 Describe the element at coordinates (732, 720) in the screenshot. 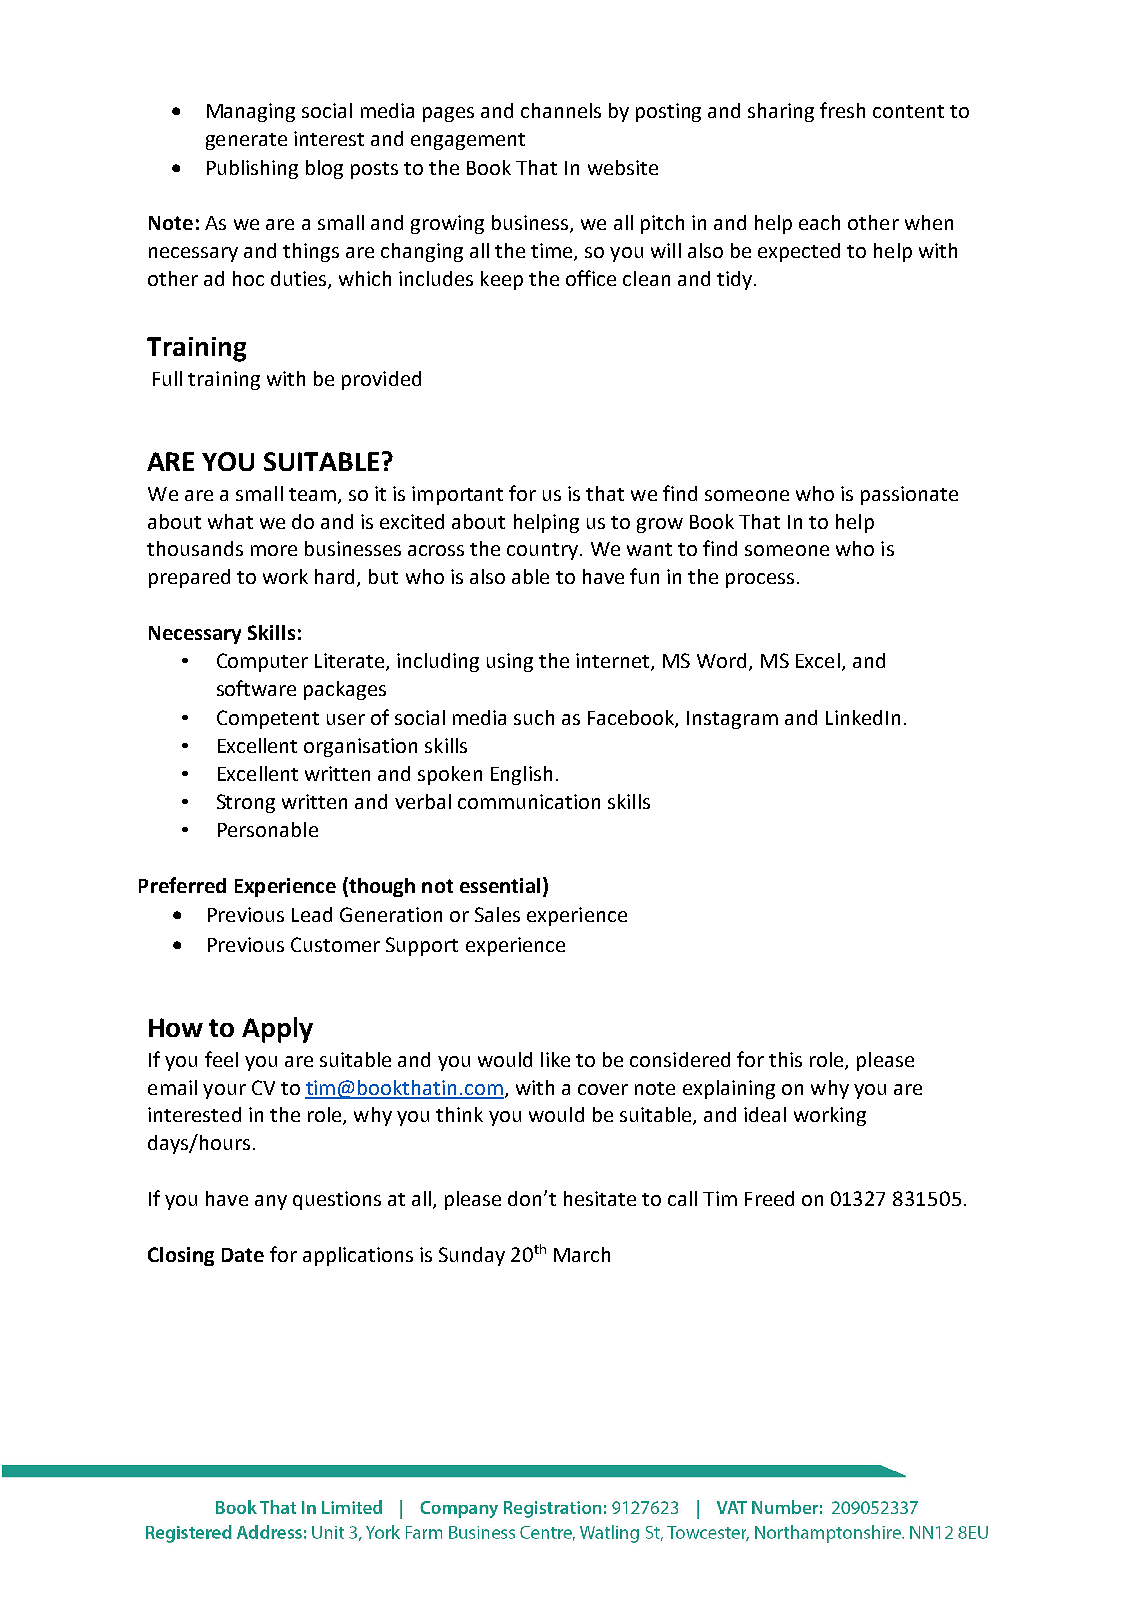

I see `Instagram` at that location.
